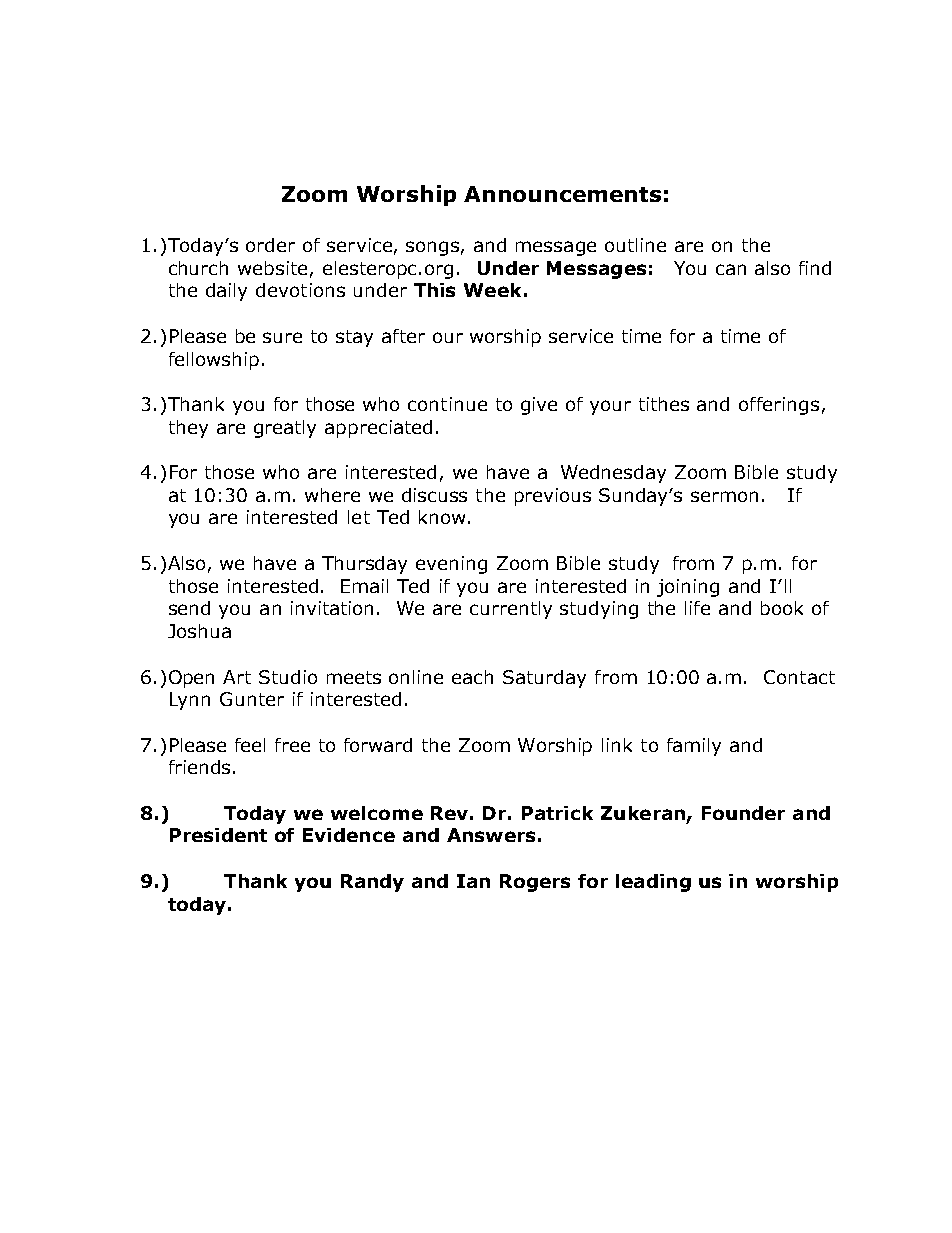  What do you see at coordinates (451, 565) in the screenshot?
I see `evening` at bounding box center [451, 565].
